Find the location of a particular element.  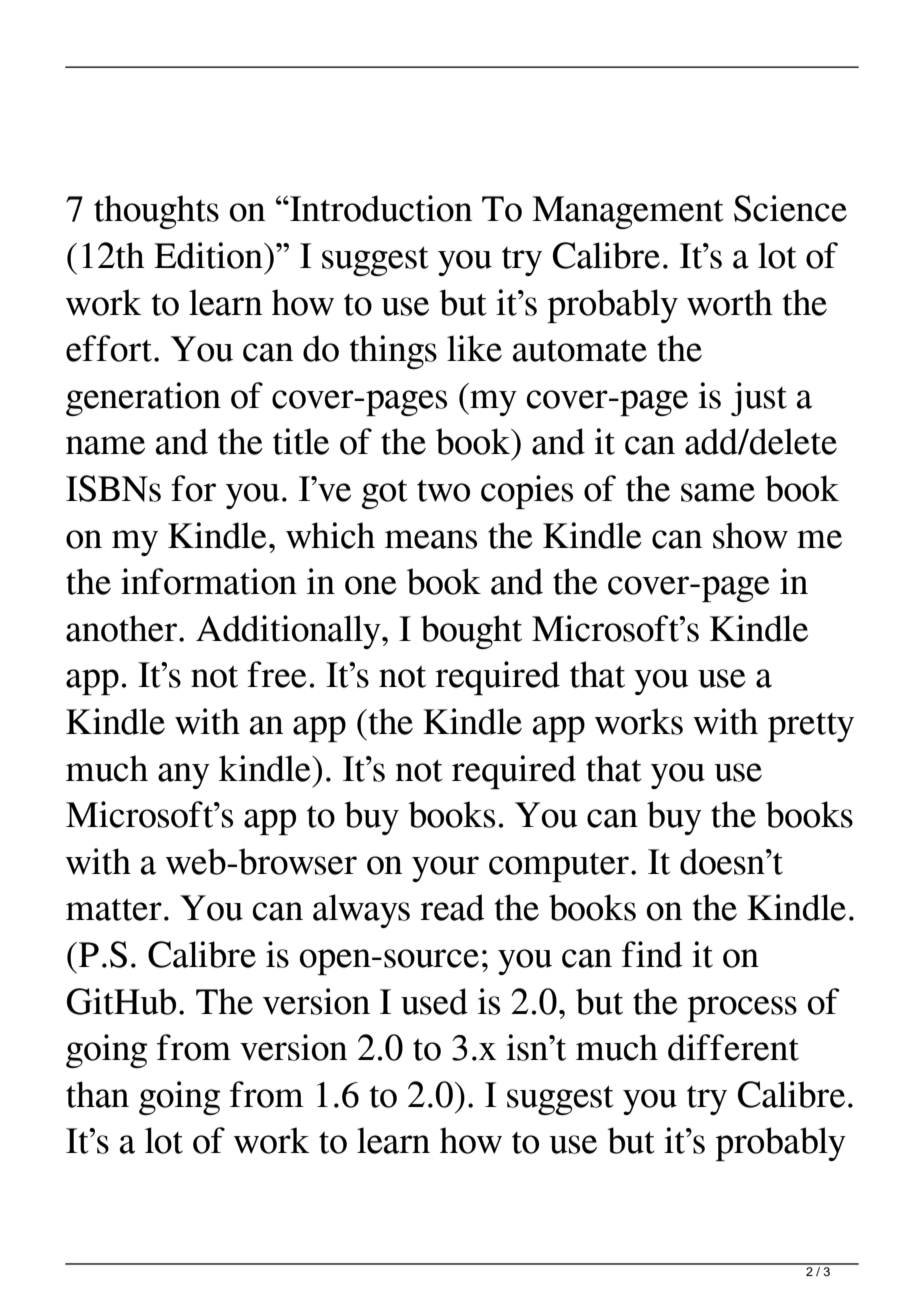

than is located at coordinates (97, 1094).
